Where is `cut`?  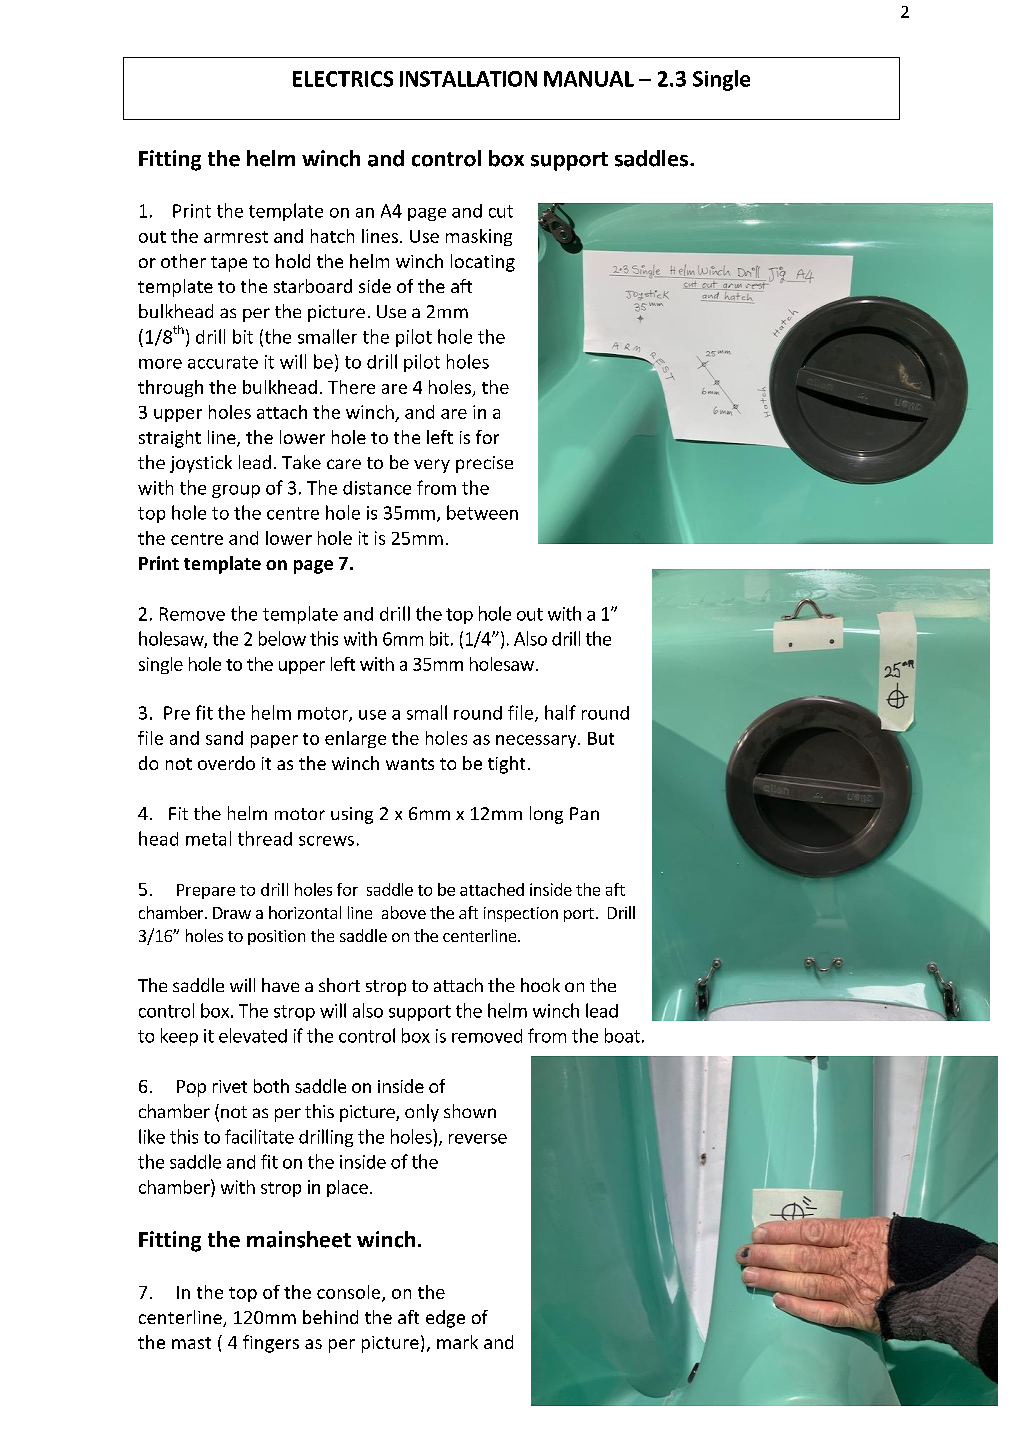 cut is located at coordinates (501, 211).
